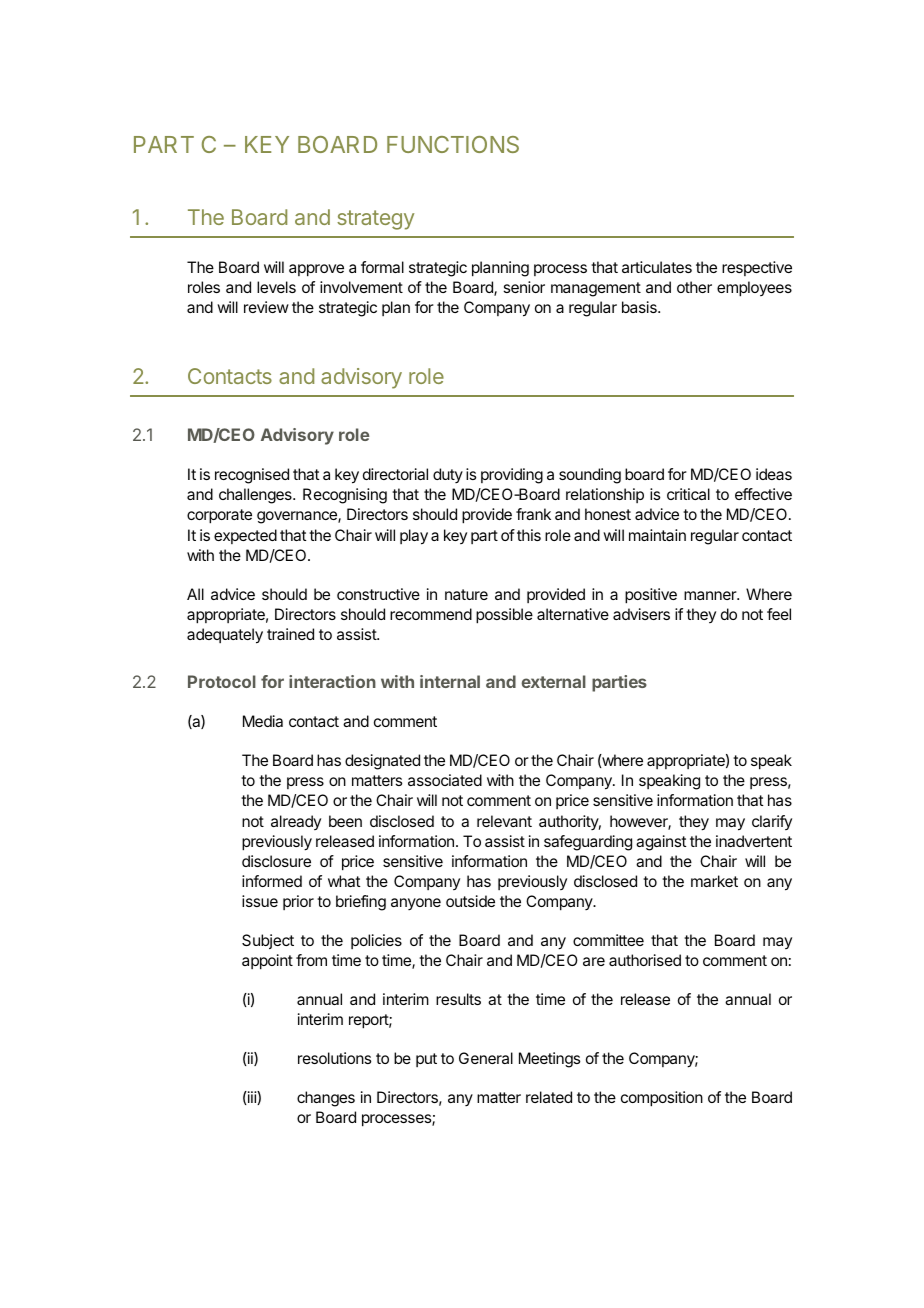  What do you see at coordinates (504, 616) in the image?
I see `possible` at bounding box center [504, 616].
